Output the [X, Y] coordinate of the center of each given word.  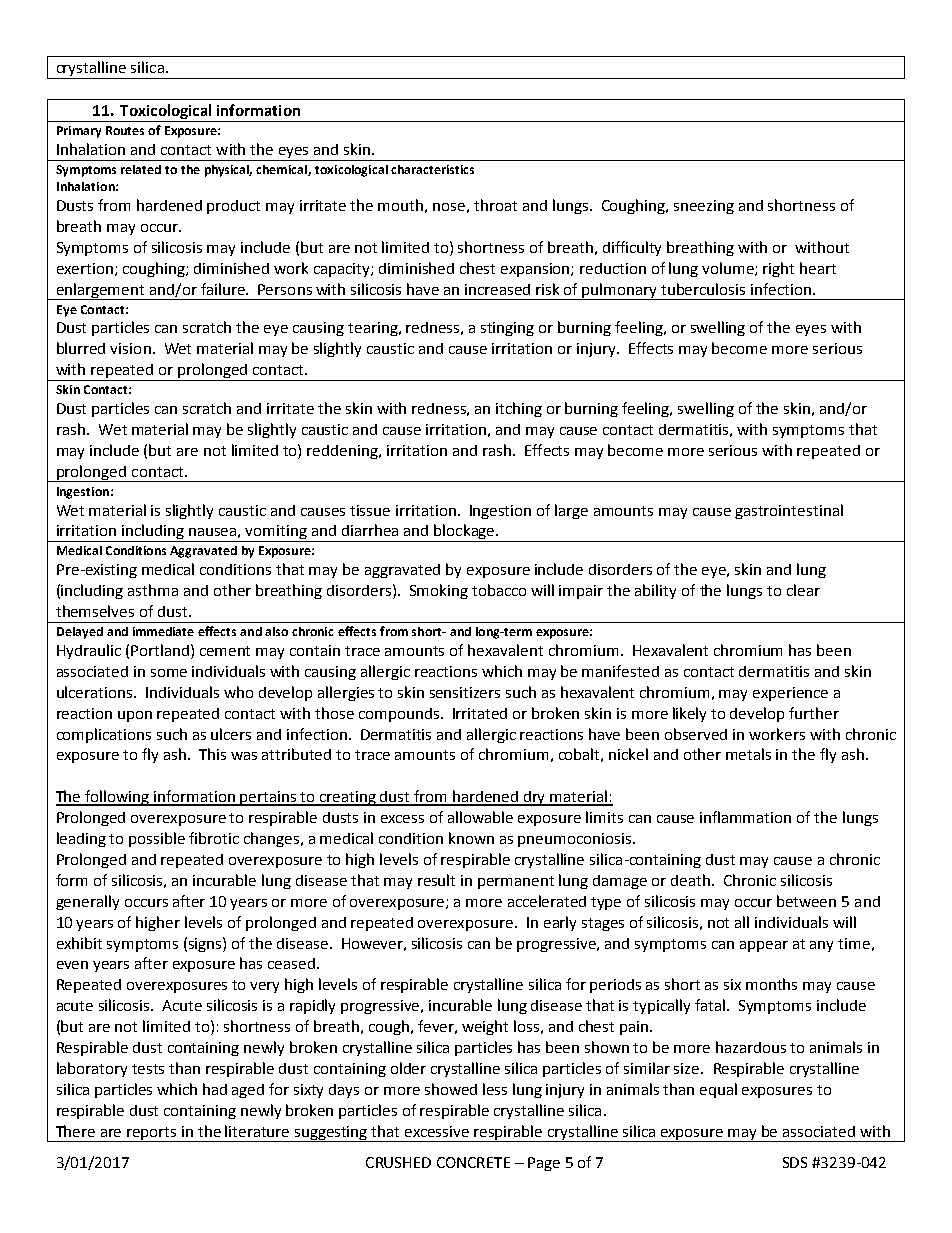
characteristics [432, 169]
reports [153, 1134]
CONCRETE [473, 1162]
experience [790, 694]
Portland [161, 650]
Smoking [439, 591]
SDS [795, 1162]
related [141, 169]
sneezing [704, 207]
